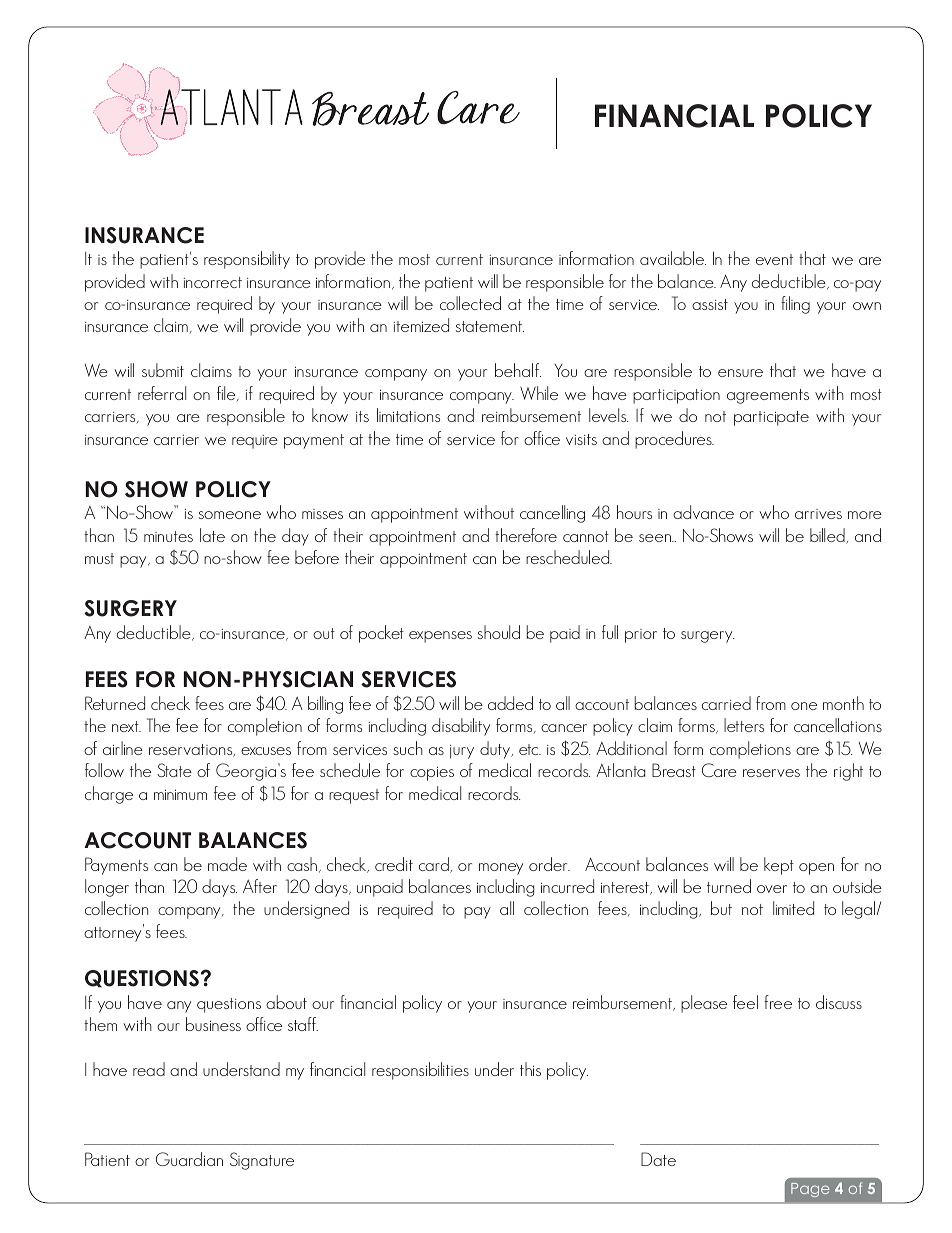  Describe the element at coordinates (828, 536) in the image. I see `billed` at that location.
